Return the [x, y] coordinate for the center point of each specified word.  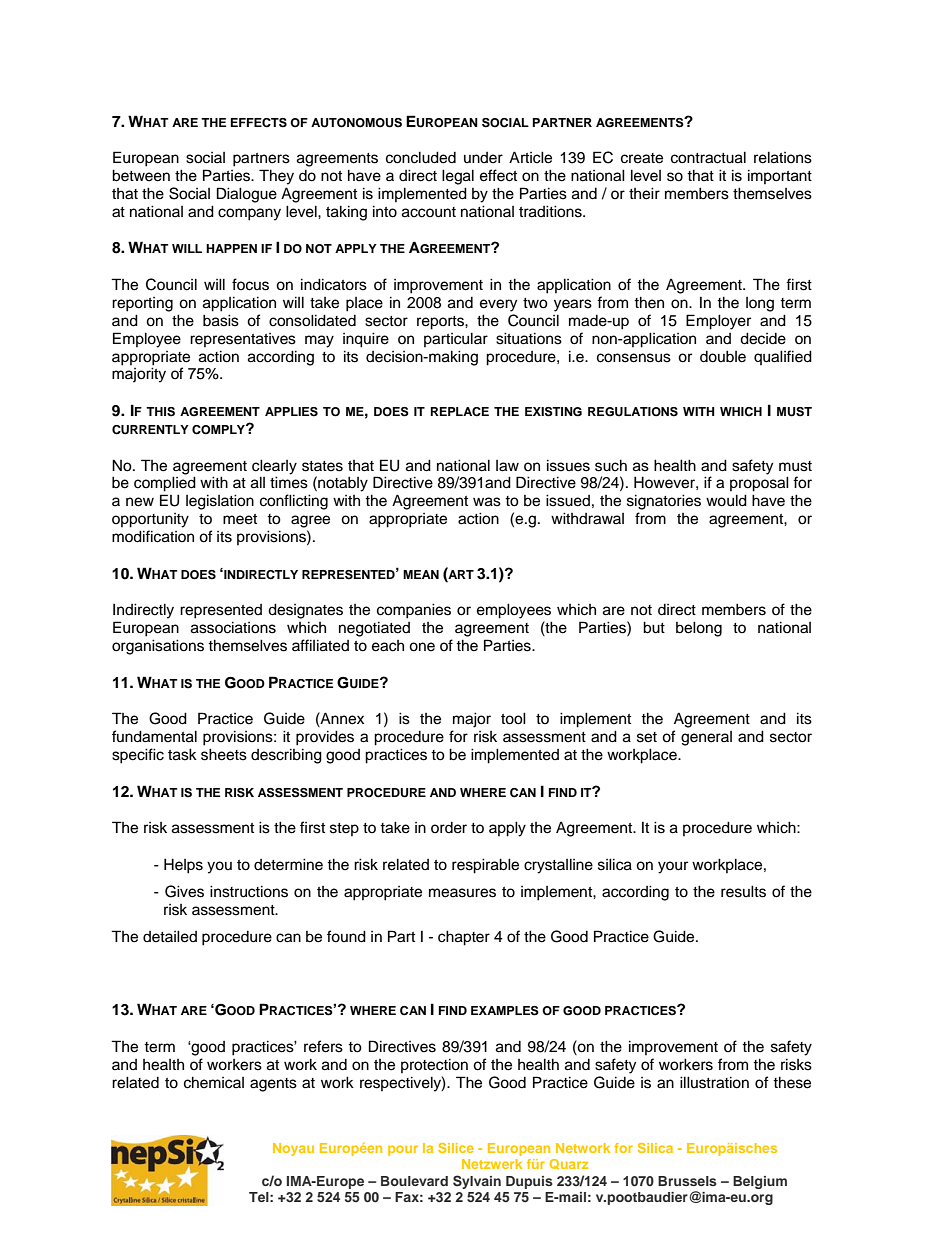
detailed [170, 936]
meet [240, 519]
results [743, 891]
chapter [464, 938]
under [483, 158]
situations [529, 338]
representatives [243, 340]
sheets [224, 754]
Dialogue [247, 195]
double [723, 356]
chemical [214, 1082]
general [706, 738]
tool [513, 718]
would [726, 500]
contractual [708, 157]
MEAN [421, 574]
